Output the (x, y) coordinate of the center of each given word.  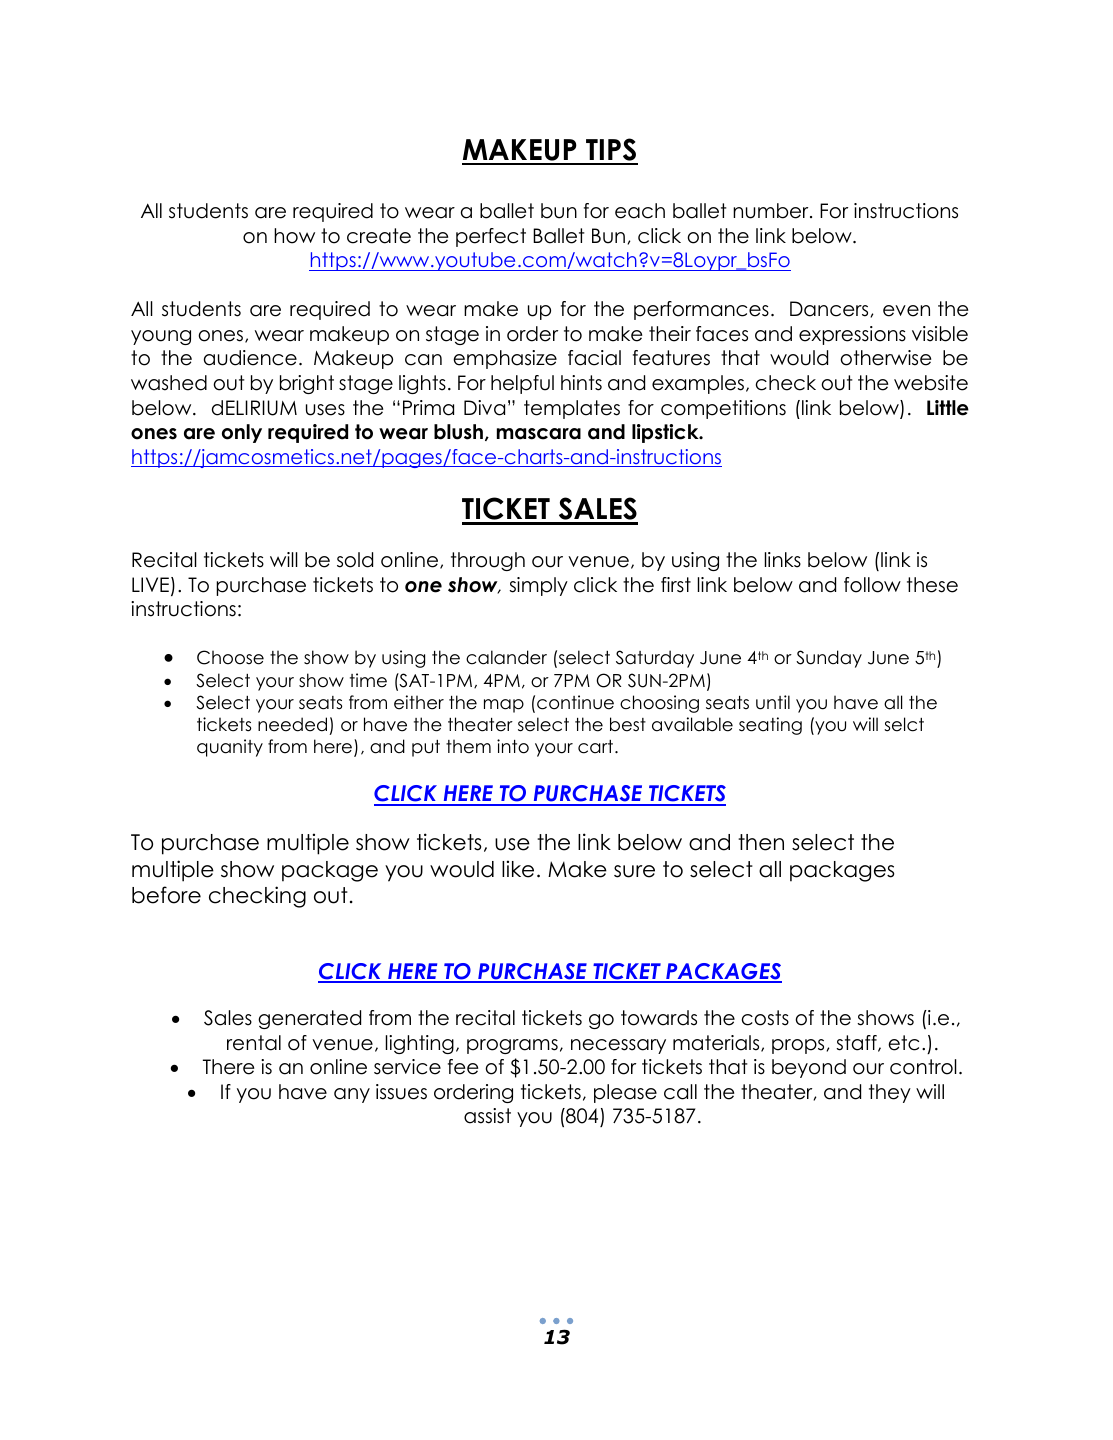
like (518, 869)
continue (575, 702)
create (379, 236)
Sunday (829, 659)
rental (254, 1043)
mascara (539, 434)
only (242, 433)
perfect (491, 237)
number (772, 211)
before (166, 895)
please (625, 1093)
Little (948, 408)
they (890, 1093)
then (761, 842)
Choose (230, 657)
